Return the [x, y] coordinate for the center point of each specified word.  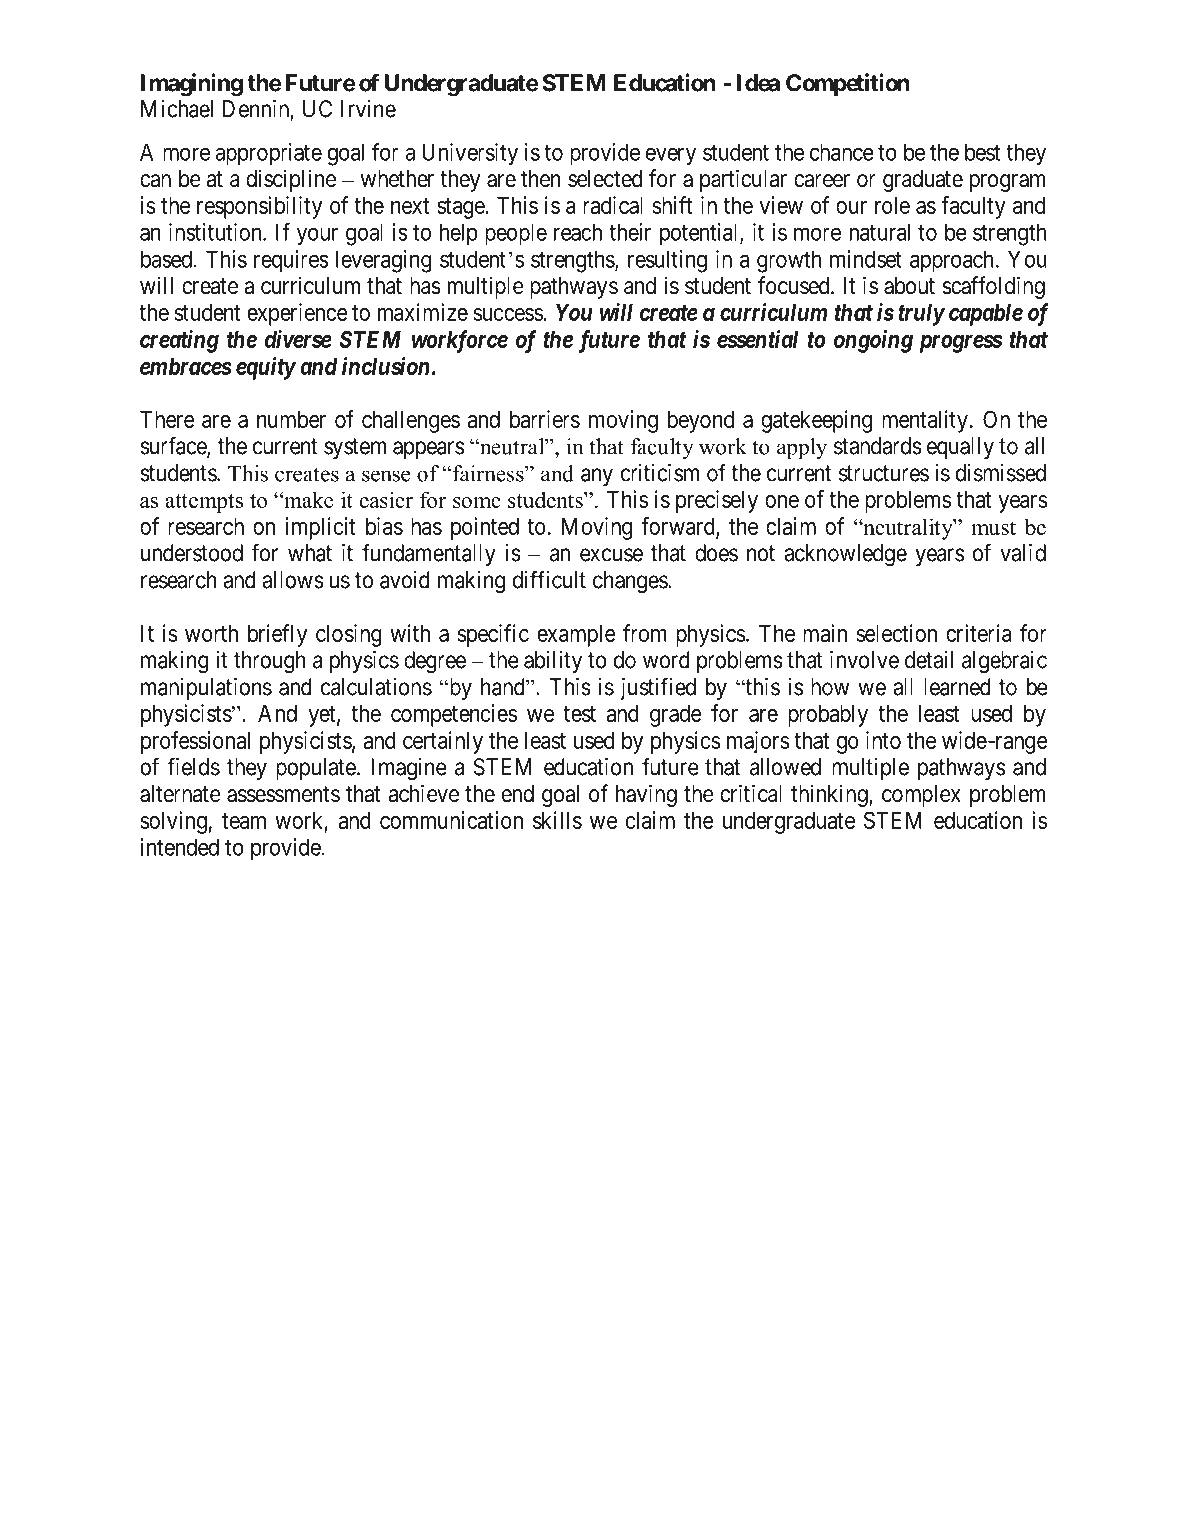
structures [884, 473]
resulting [667, 261]
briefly [277, 635]
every [671, 156]
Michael [177, 109]
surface [174, 446]
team [244, 821]
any [597, 477]
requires [291, 261]
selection [897, 633]
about [909, 286]
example [576, 636]
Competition [848, 84]
